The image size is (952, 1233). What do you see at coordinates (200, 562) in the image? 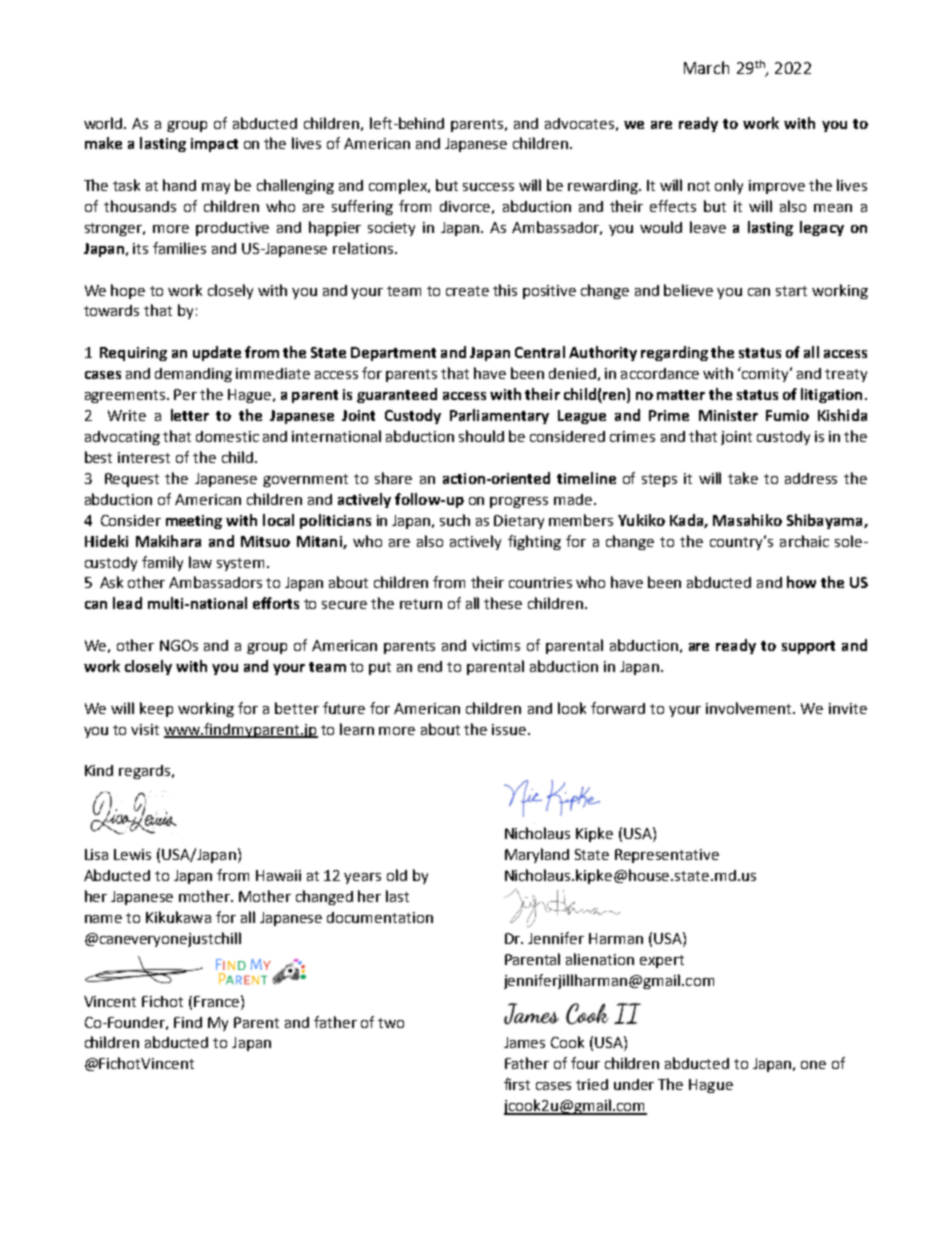
I see `law` at bounding box center [200, 562].
